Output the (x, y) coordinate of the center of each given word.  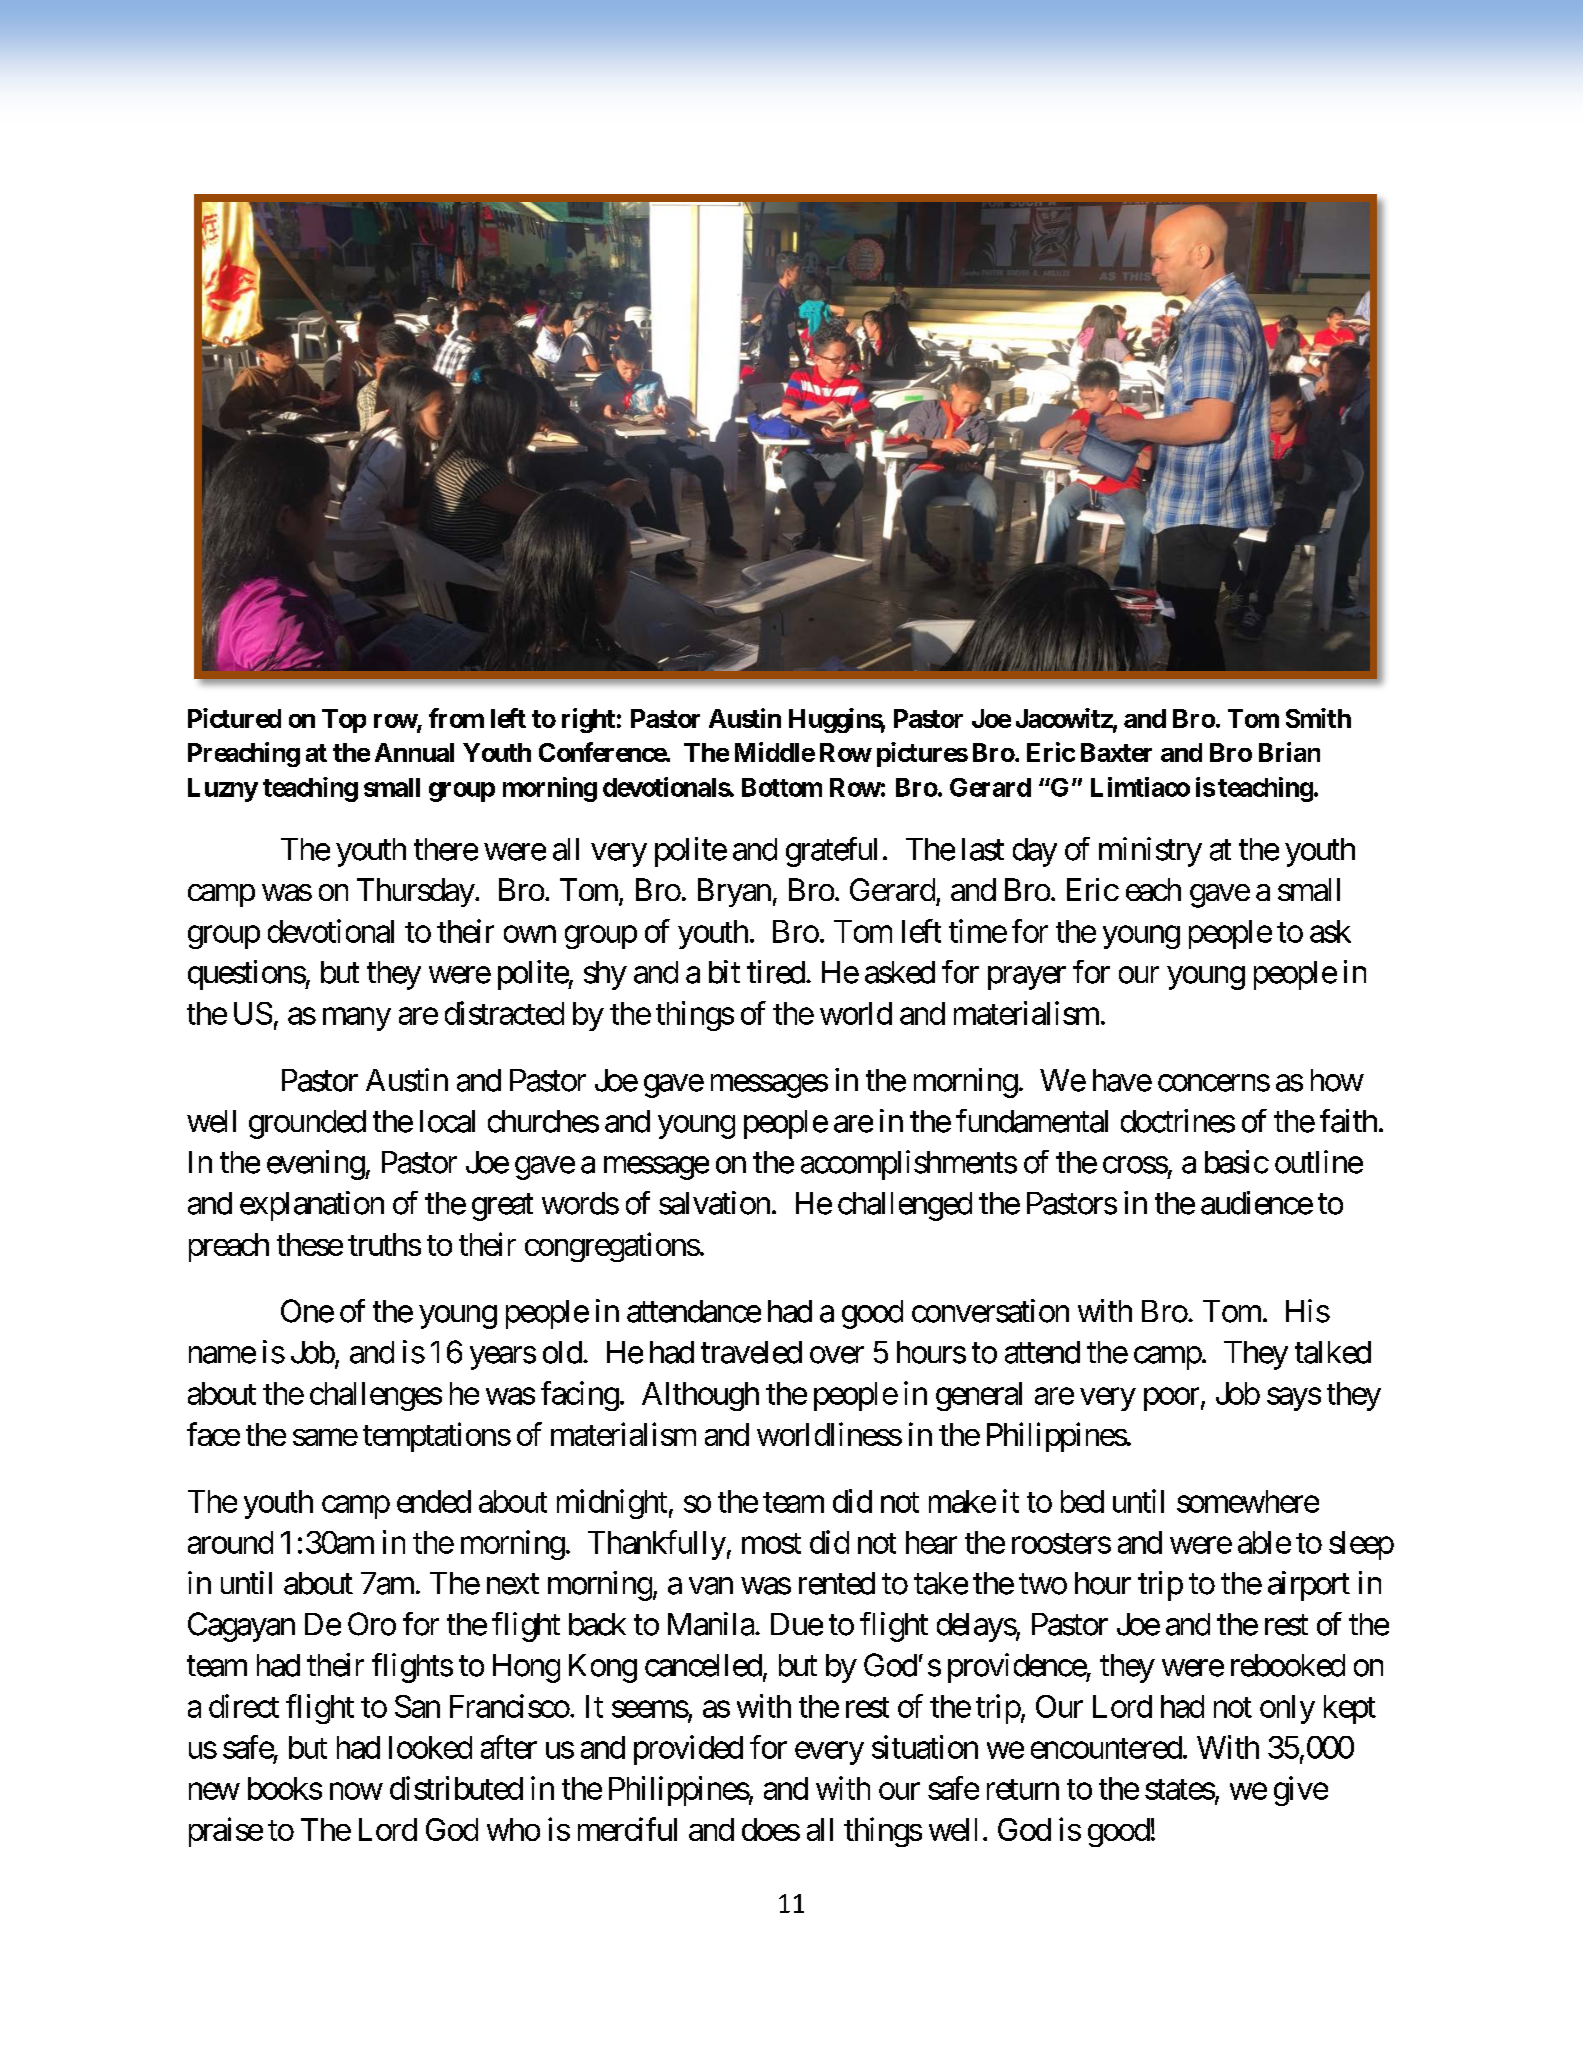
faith (1348, 1121)
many (357, 1019)
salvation (714, 1203)
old (562, 1352)
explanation (312, 1206)
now (356, 1791)
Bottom (782, 787)
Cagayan (241, 1627)
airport (1309, 1586)
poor (1171, 1399)
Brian (1289, 752)
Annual (414, 752)
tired (776, 972)
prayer (1027, 978)
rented (837, 1583)
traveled (751, 1352)
